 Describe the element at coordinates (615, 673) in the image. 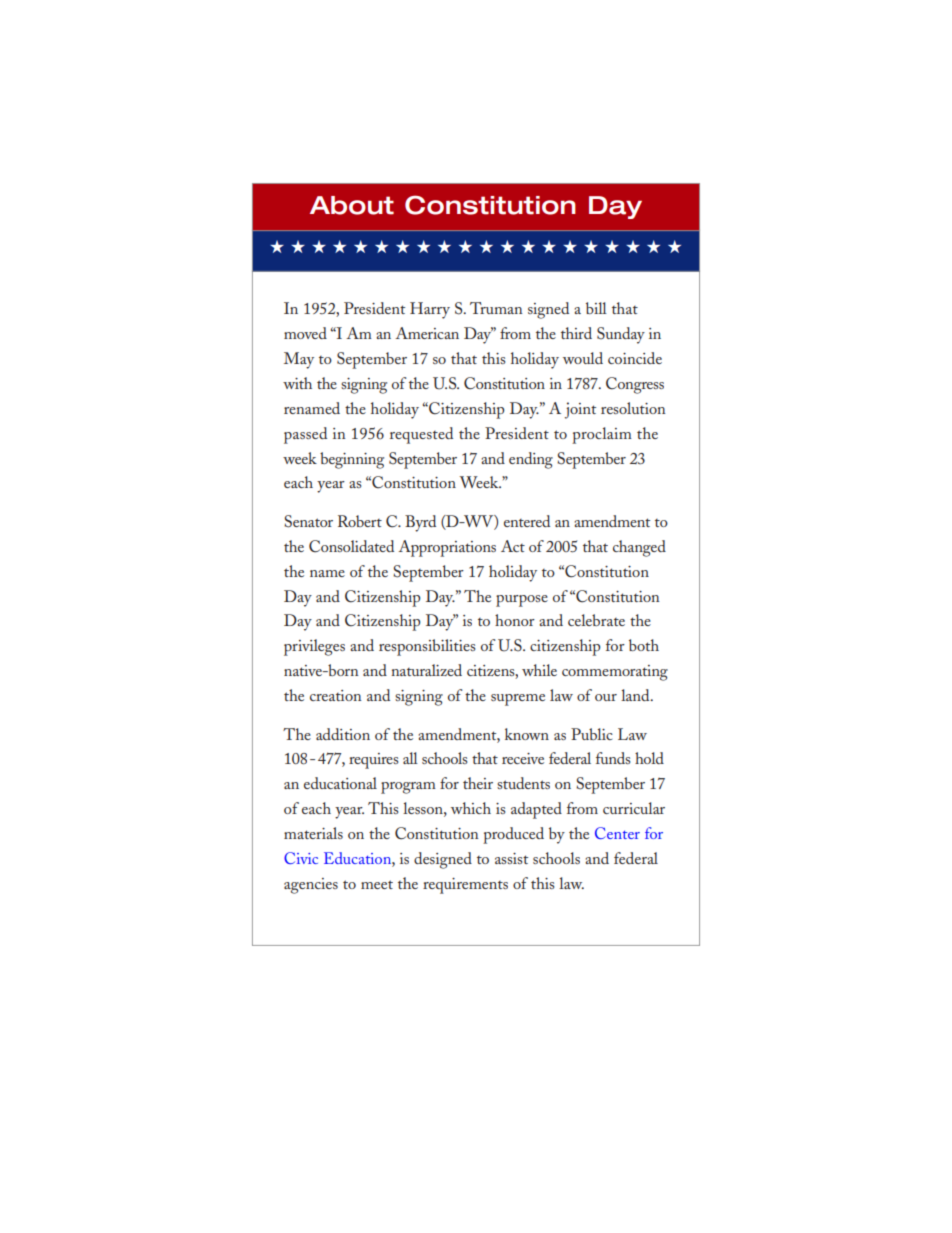

I see `commemorating` at that location.
